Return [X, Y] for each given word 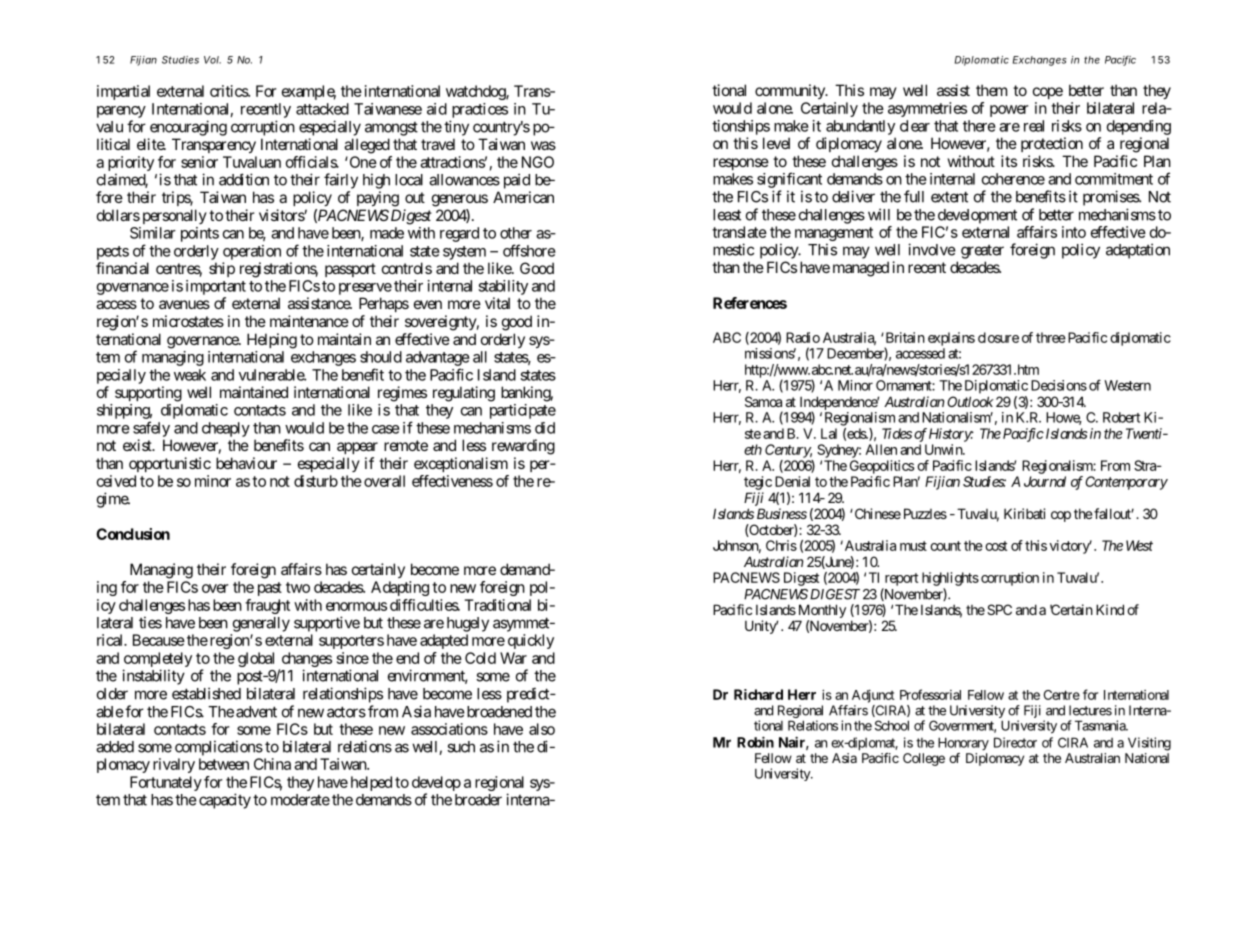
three [1051, 337]
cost [996, 546]
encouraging [188, 128]
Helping [272, 341]
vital [497, 303]
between [224, 764]
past [270, 589]
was [543, 145]
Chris [781, 545]
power [1009, 111]
